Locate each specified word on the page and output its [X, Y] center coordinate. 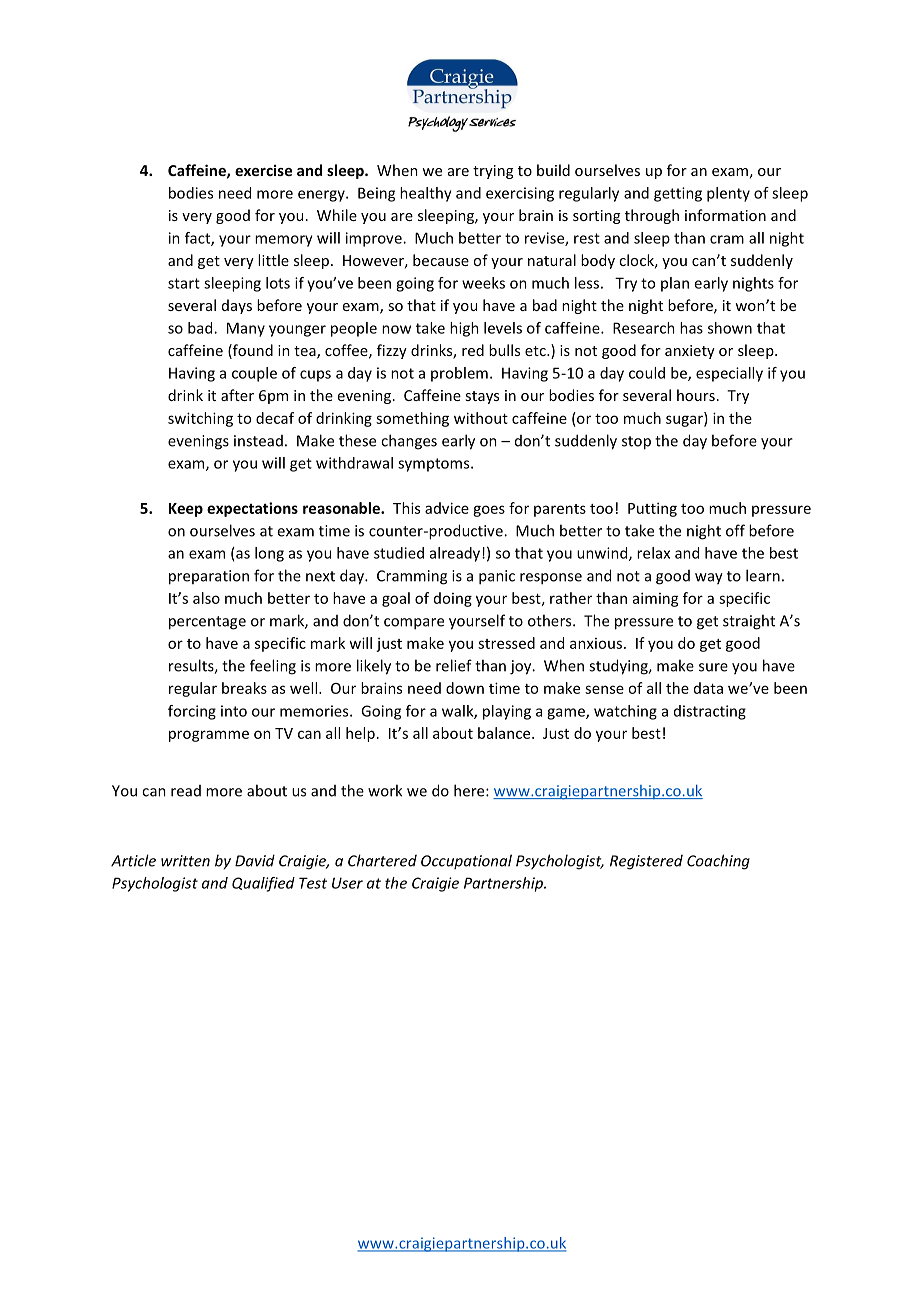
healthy [426, 194]
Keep [186, 510]
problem [459, 374]
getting [678, 194]
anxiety [690, 352]
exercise [263, 170]
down [465, 688]
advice [447, 508]
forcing [192, 712]
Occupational [466, 861]
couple [254, 374]
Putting [652, 509]
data [708, 688]
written [185, 861]
